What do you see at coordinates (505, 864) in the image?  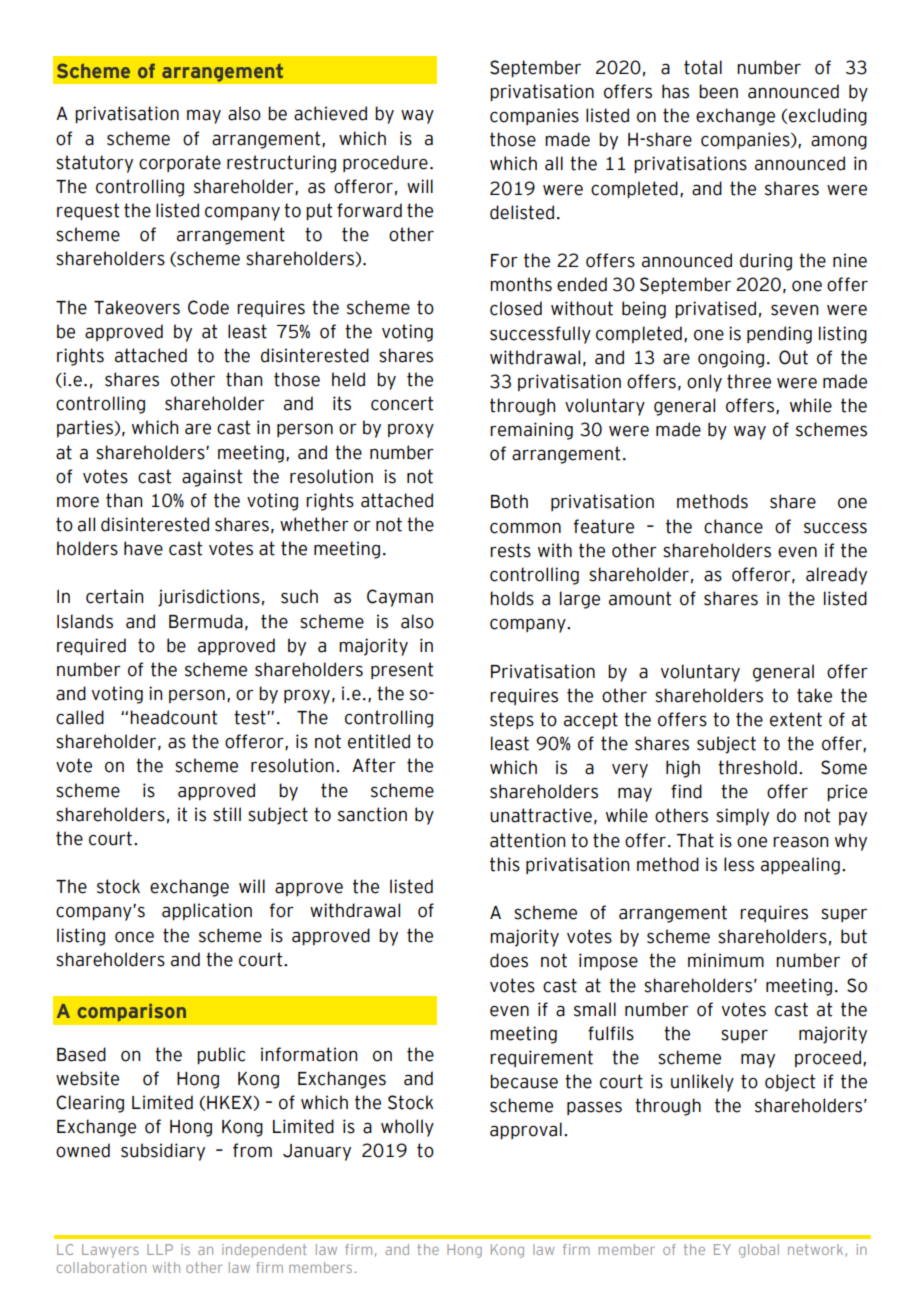 I see `this` at bounding box center [505, 864].
